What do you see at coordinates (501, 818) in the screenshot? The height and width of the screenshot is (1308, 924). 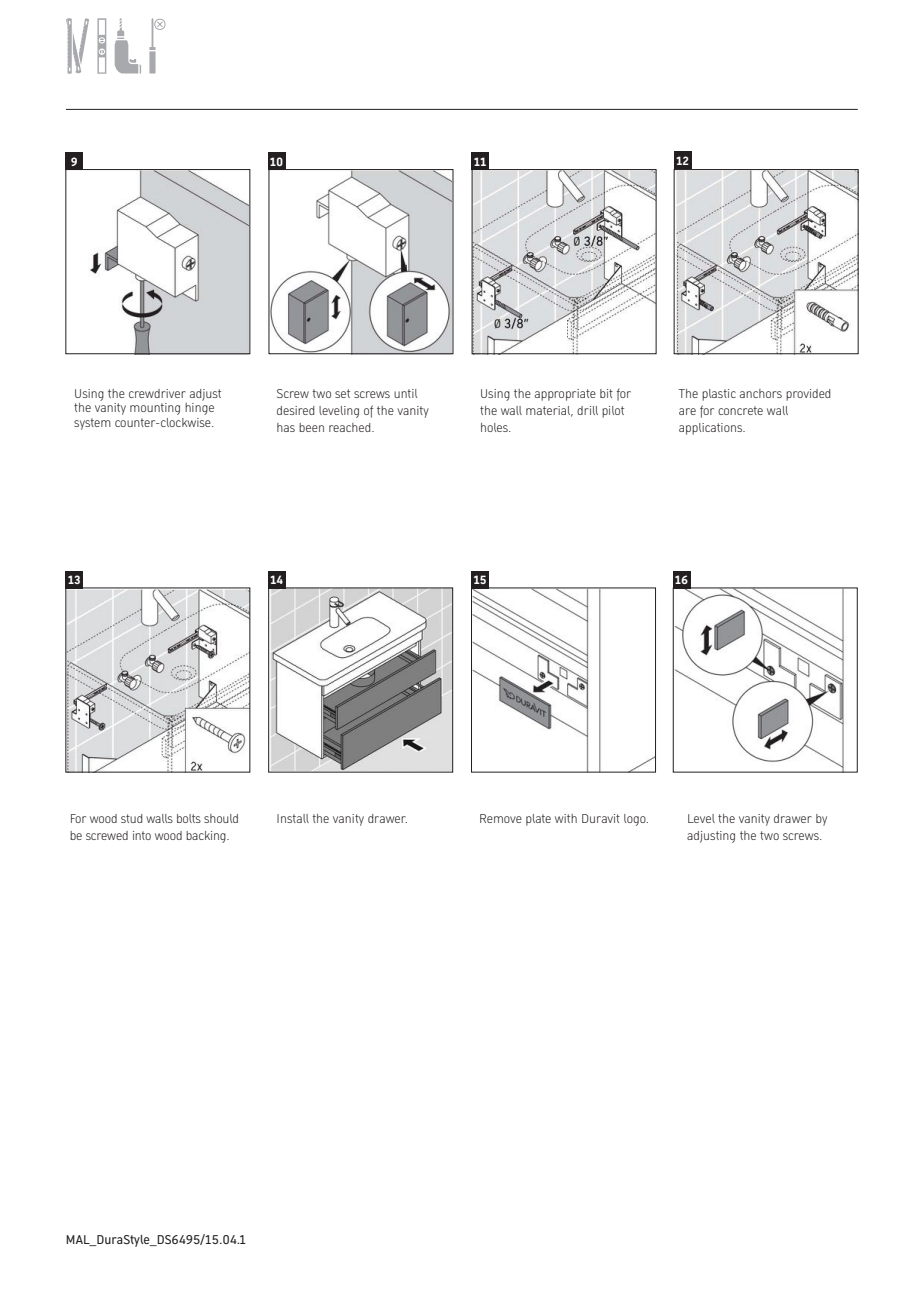 I see `Remove` at bounding box center [501, 818].
